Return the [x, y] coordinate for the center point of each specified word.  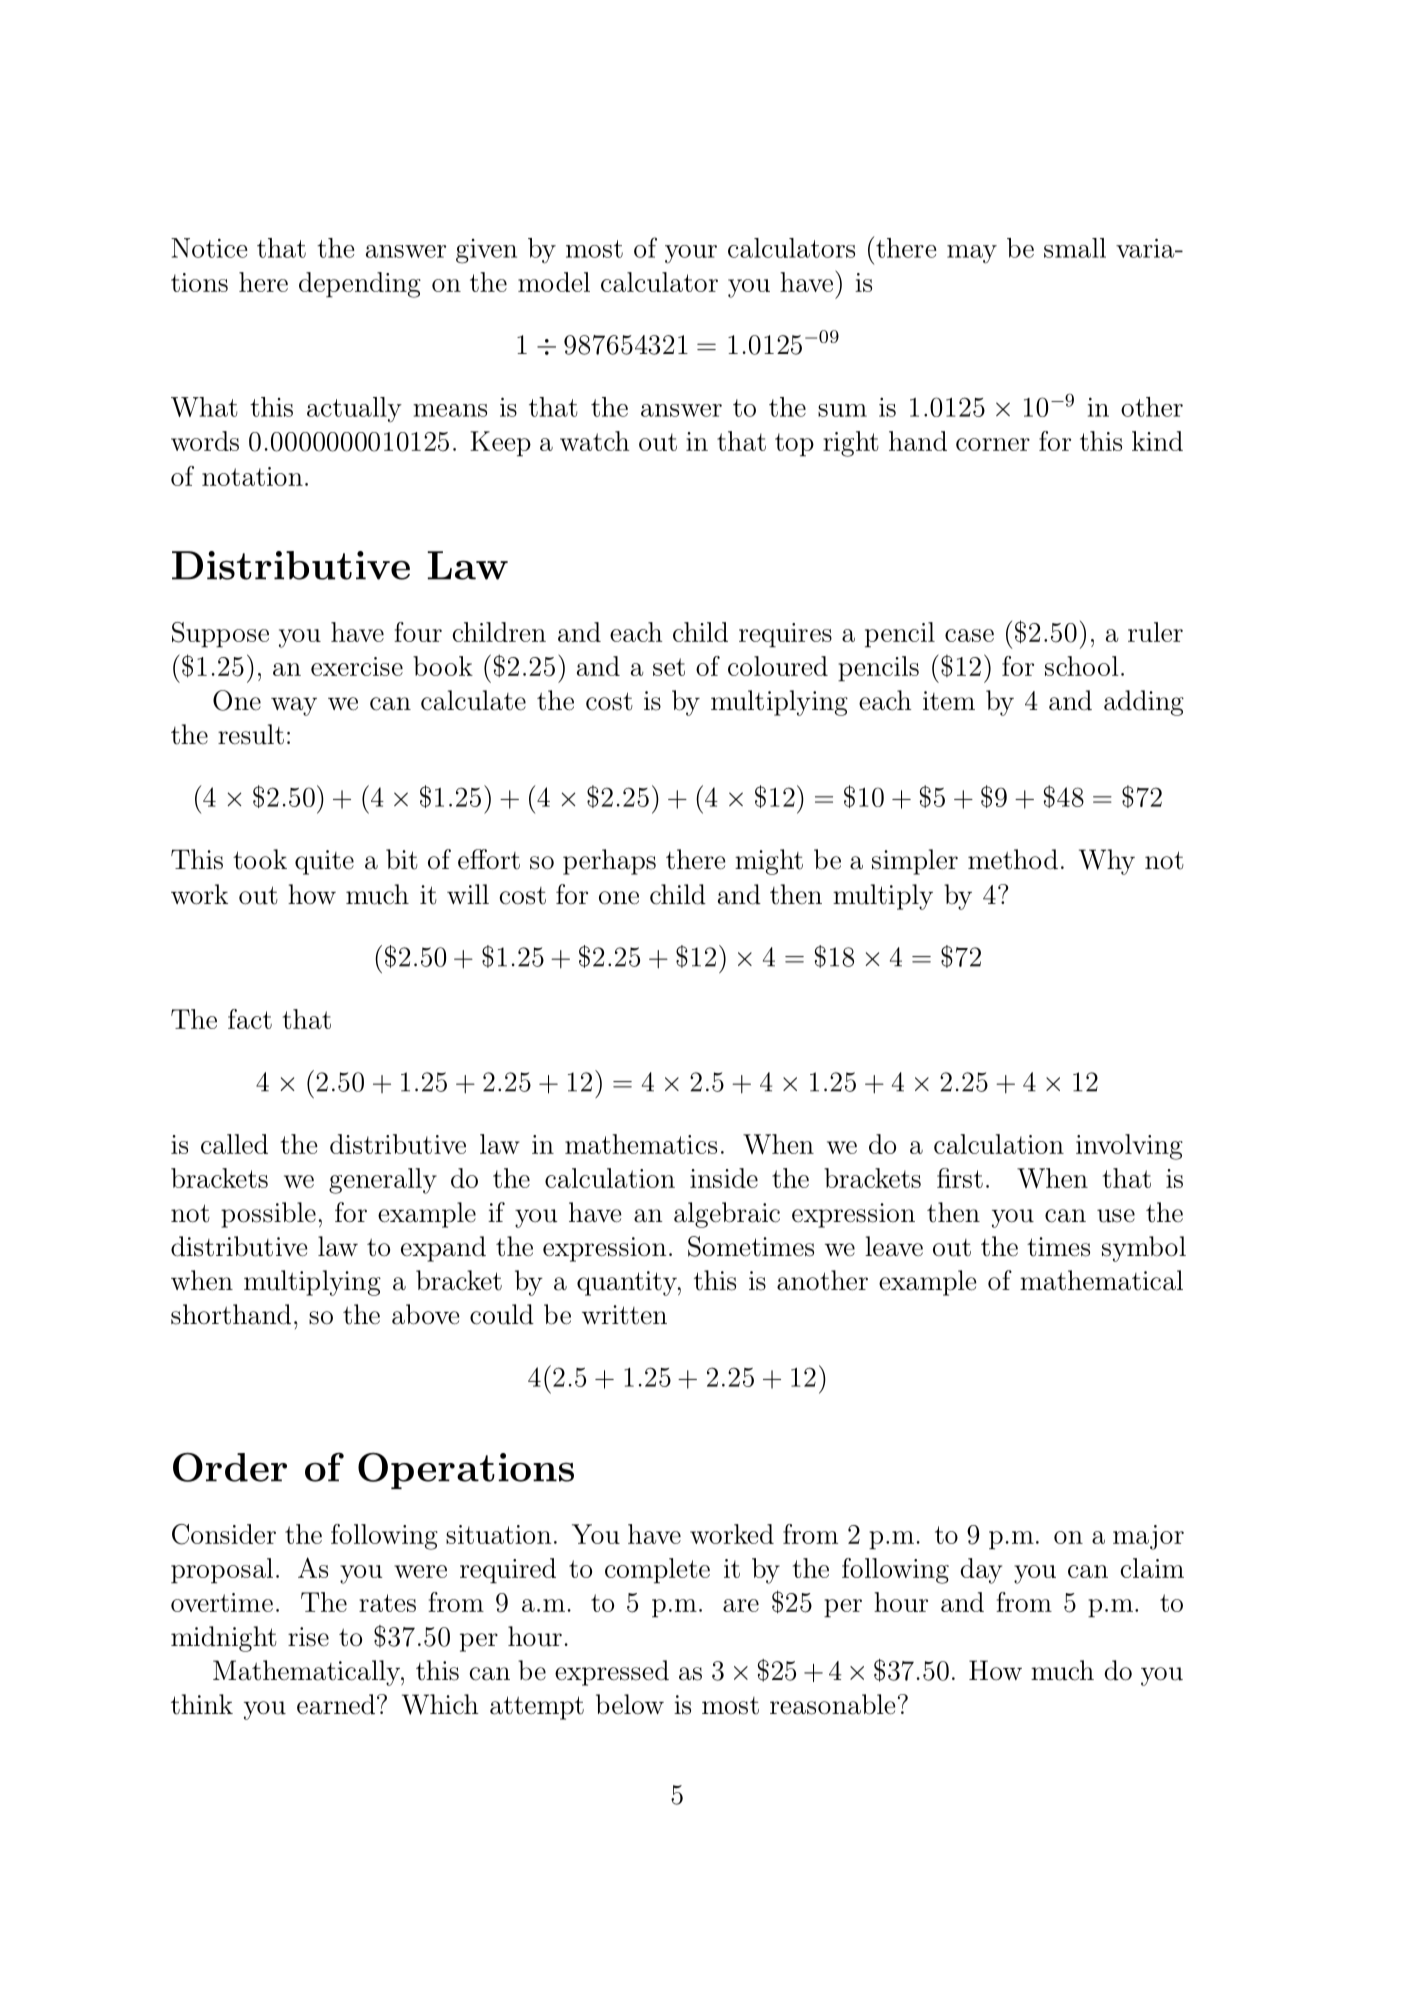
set [669, 667]
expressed [612, 1673]
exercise [357, 666]
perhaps [609, 862]
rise [308, 1637]
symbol [1144, 1249]
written [624, 1315]
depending [360, 285]
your [691, 254]
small [1075, 248]
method [1013, 859]
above [426, 1314]
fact [250, 1019]
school [1082, 666]
